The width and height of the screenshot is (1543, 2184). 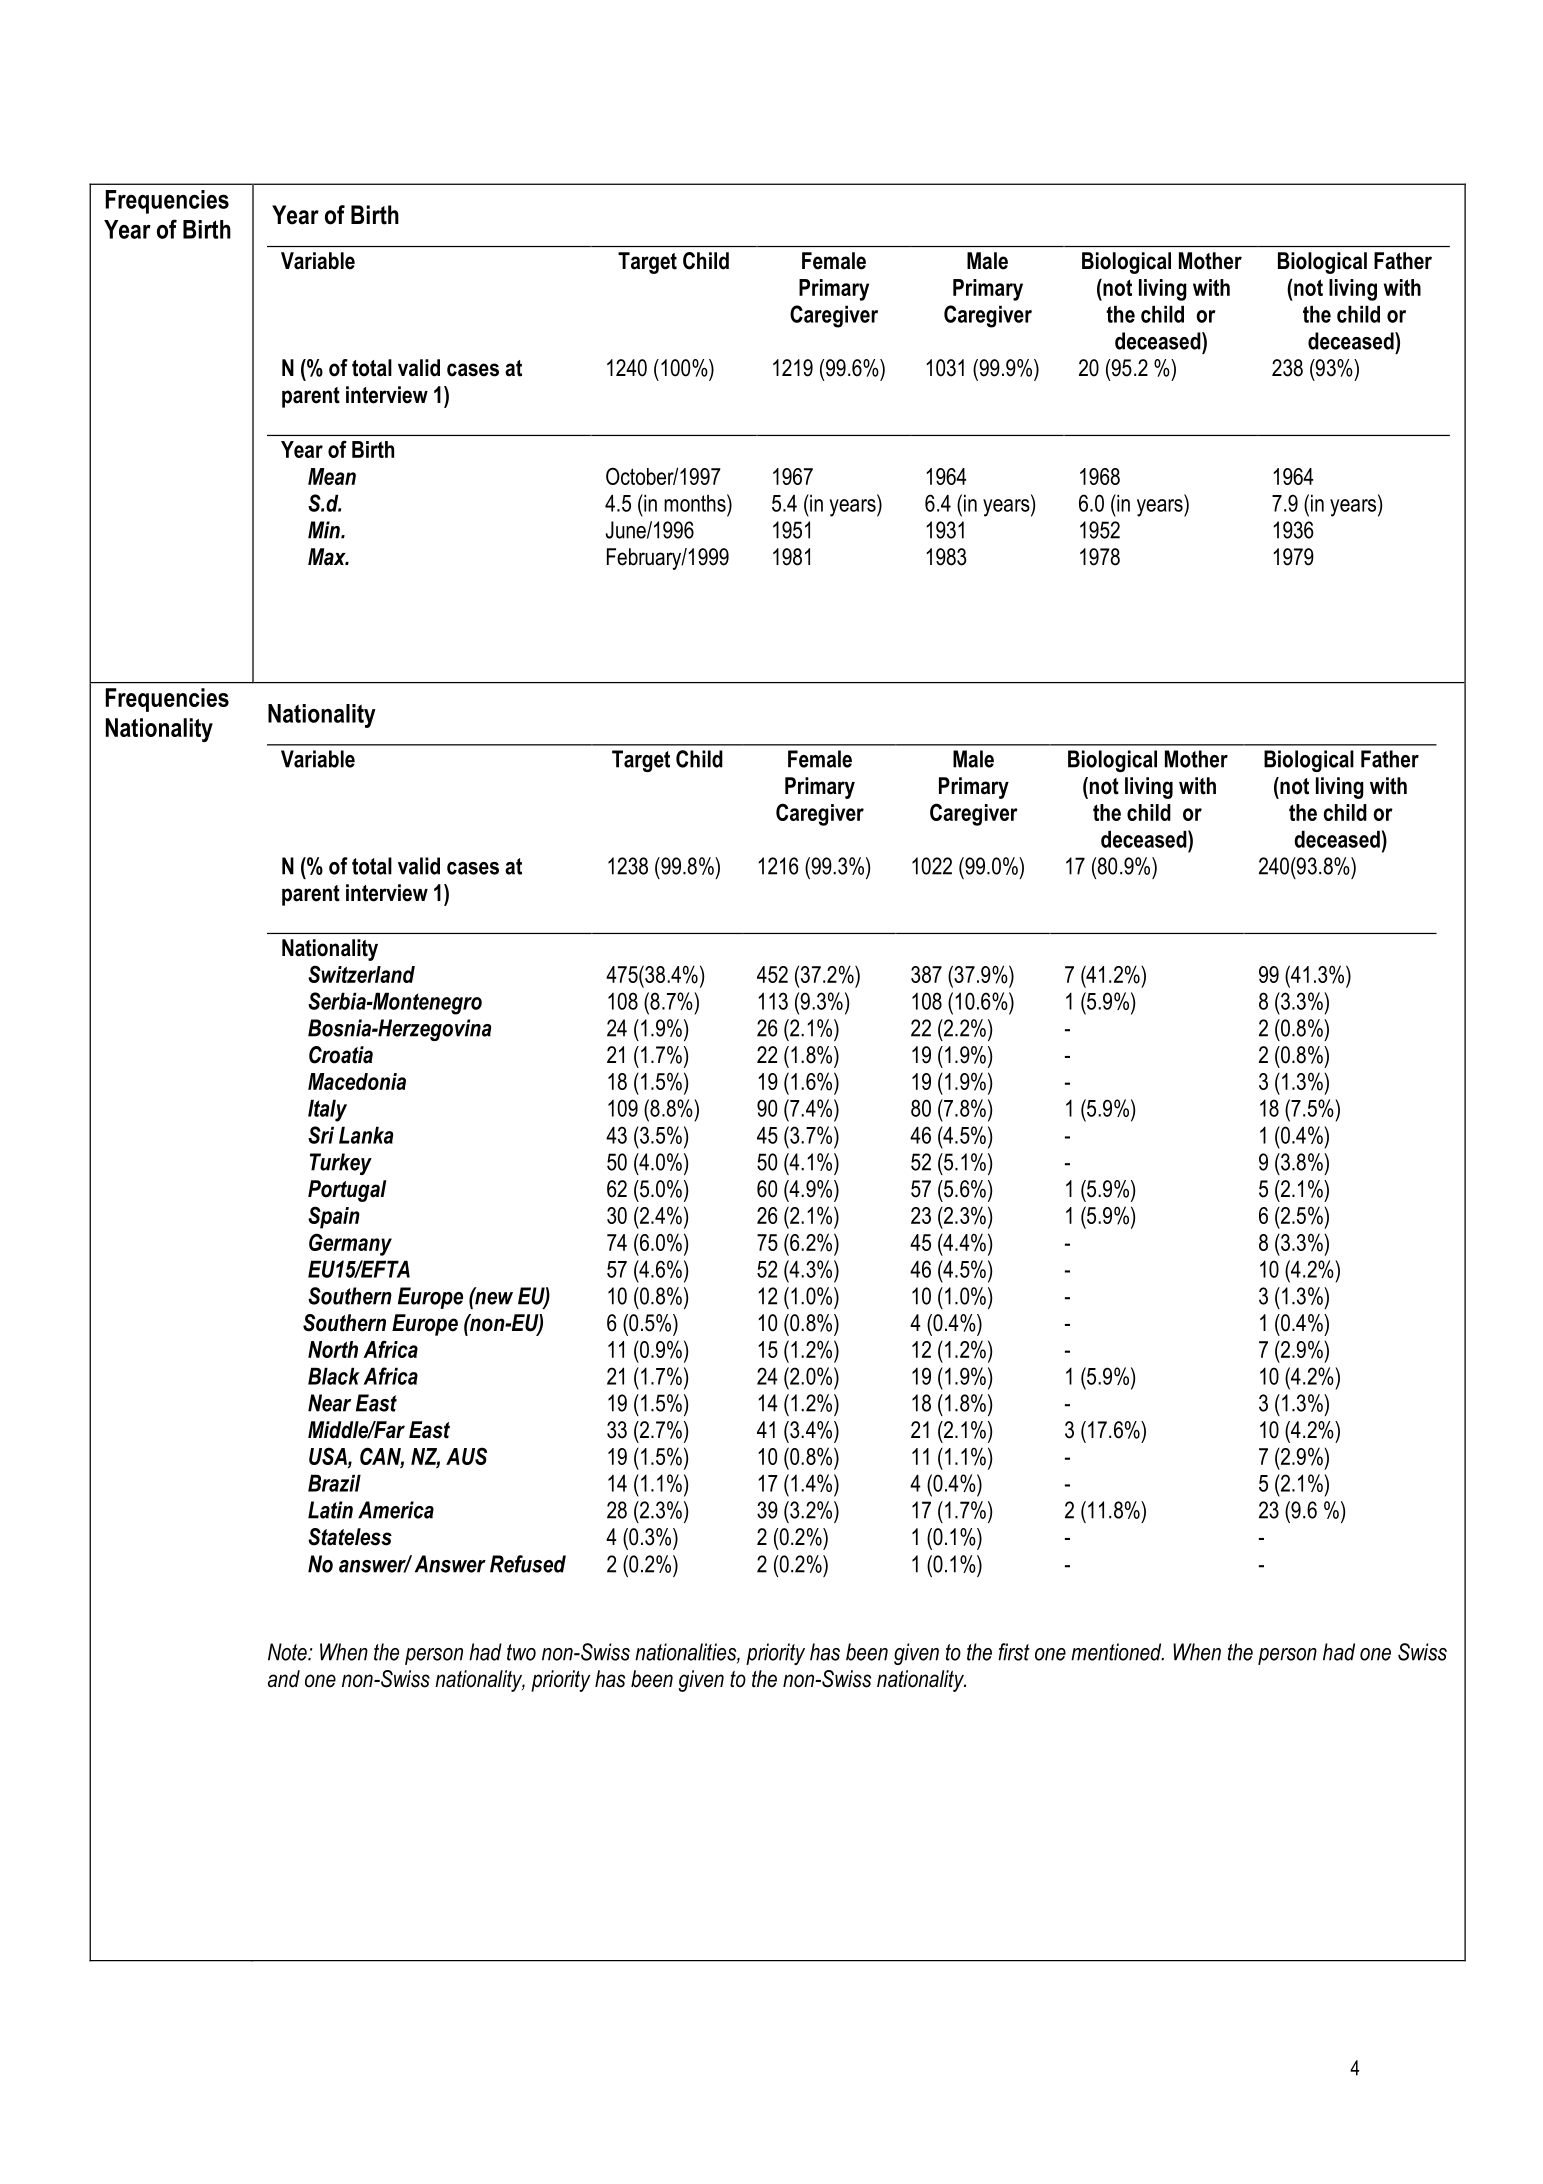 What do you see at coordinates (1117, 1652) in the screenshot?
I see `mentioned` at bounding box center [1117, 1652].
